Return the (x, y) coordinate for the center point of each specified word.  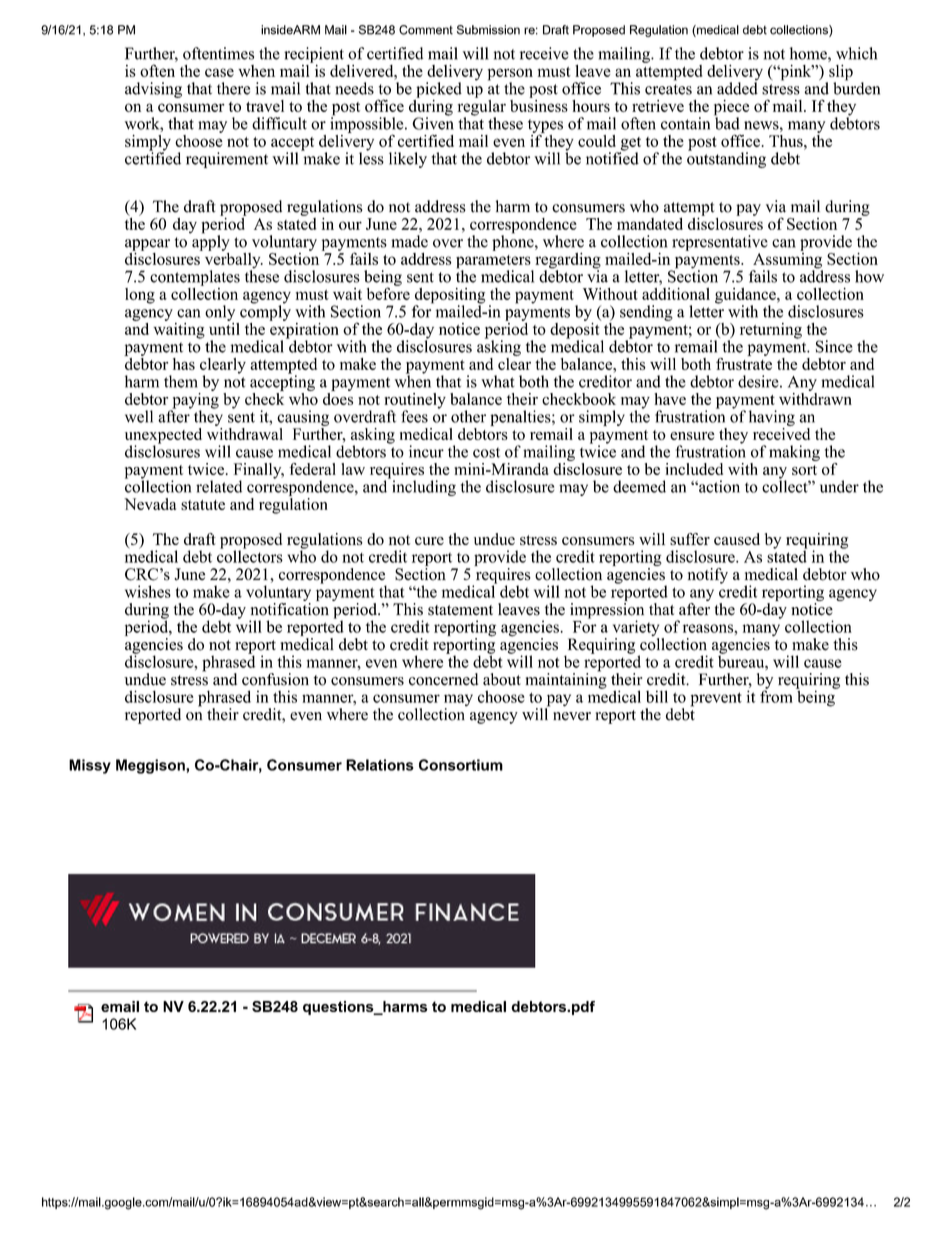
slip (840, 74)
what (498, 381)
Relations (380, 765)
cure (429, 541)
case (219, 72)
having (772, 418)
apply (210, 242)
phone (514, 242)
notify (708, 576)
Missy (90, 766)
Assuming (787, 260)
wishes (148, 591)
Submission (488, 30)
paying (194, 400)
